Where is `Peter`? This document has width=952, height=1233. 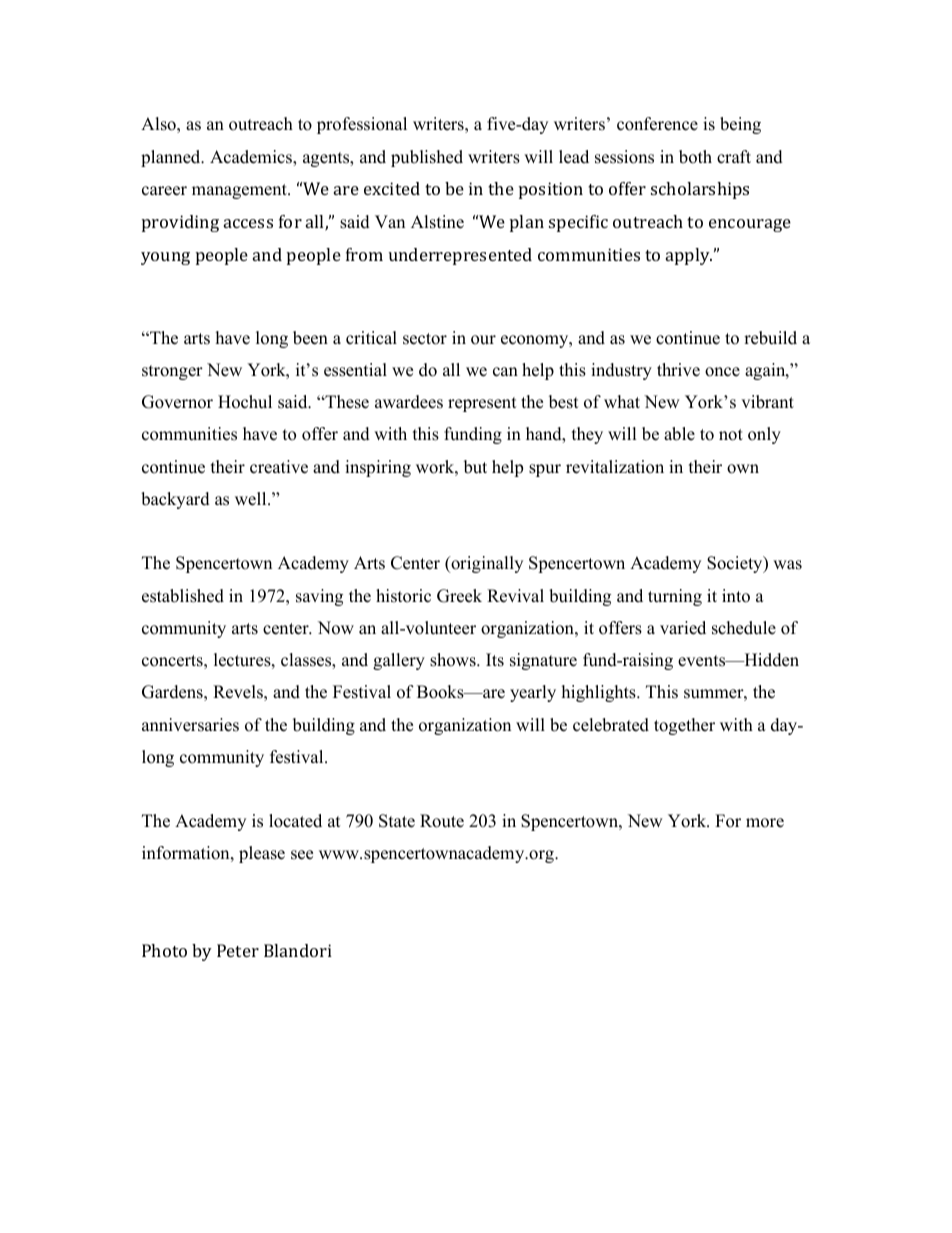
Peter is located at coordinates (238, 950).
